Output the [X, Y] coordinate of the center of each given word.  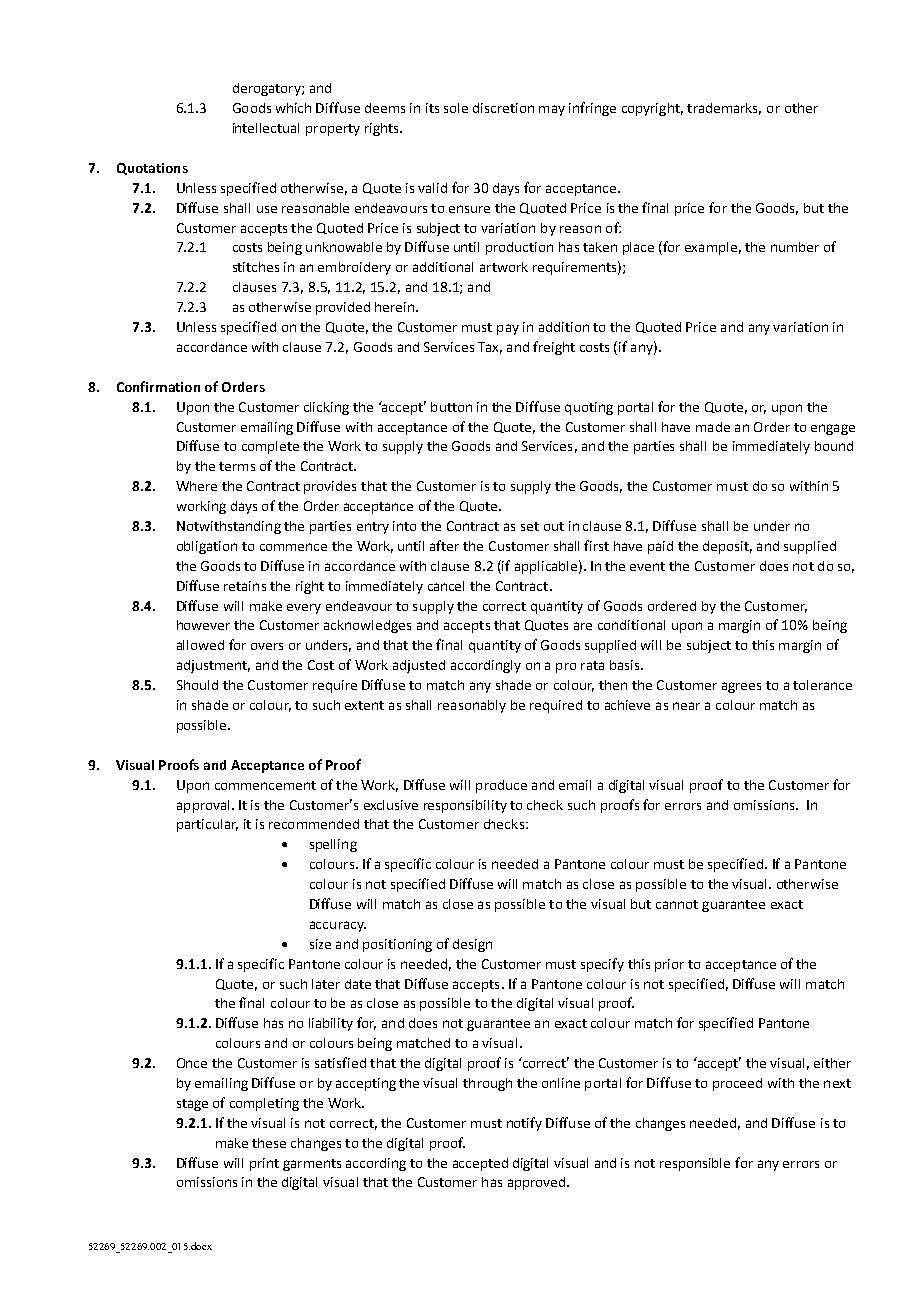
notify [524, 1124]
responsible [695, 1164]
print [264, 1164]
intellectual [266, 128]
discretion [503, 108]
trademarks [724, 109]
